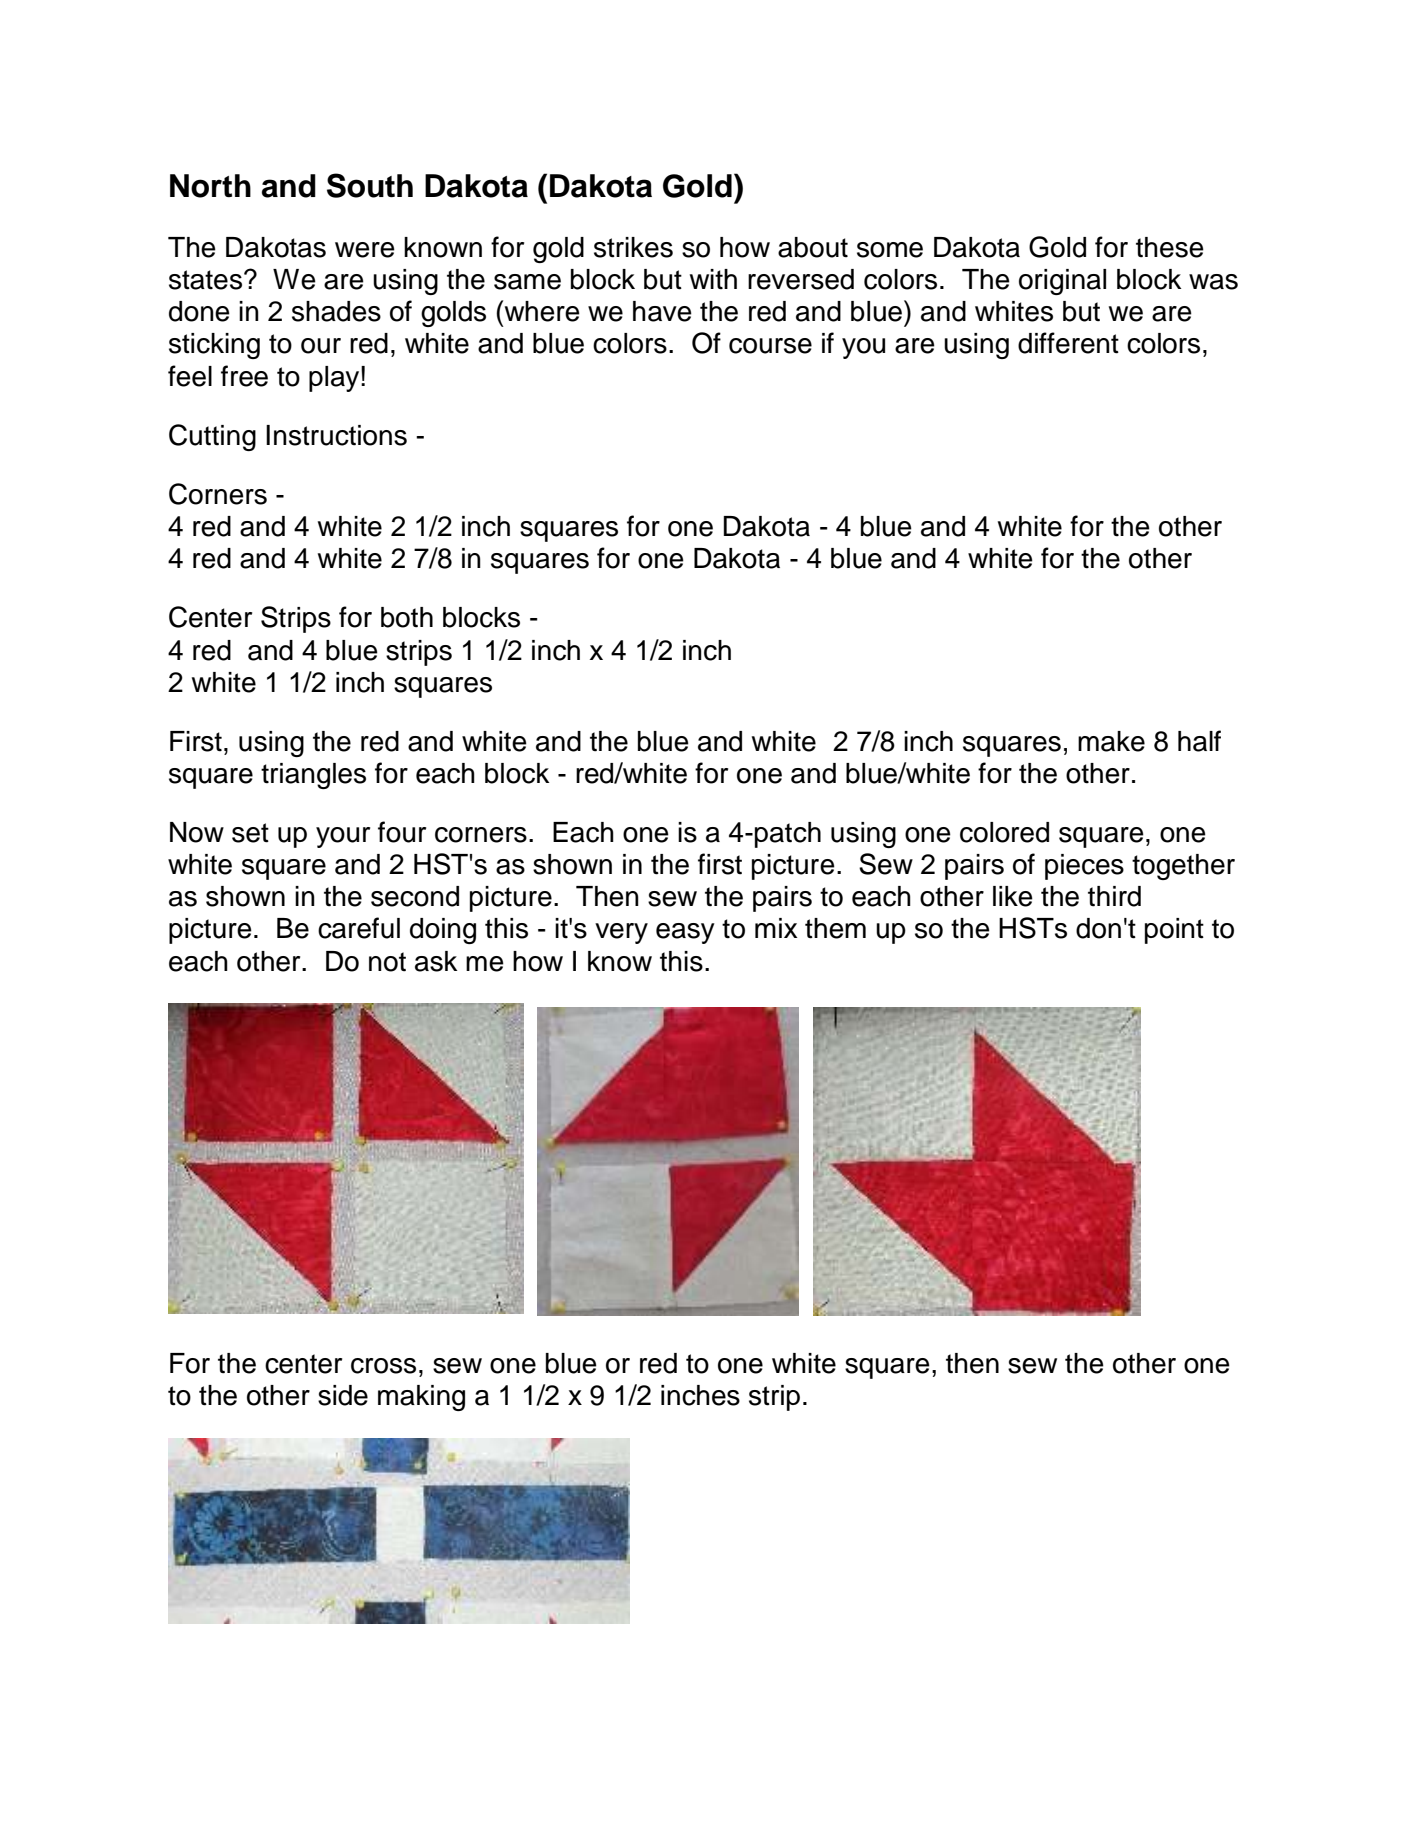 The height and width of the screenshot is (1848, 1428). What do you see at coordinates (365, 250) in the screenshot?
I see `were` at bounding box center [365, 250].
